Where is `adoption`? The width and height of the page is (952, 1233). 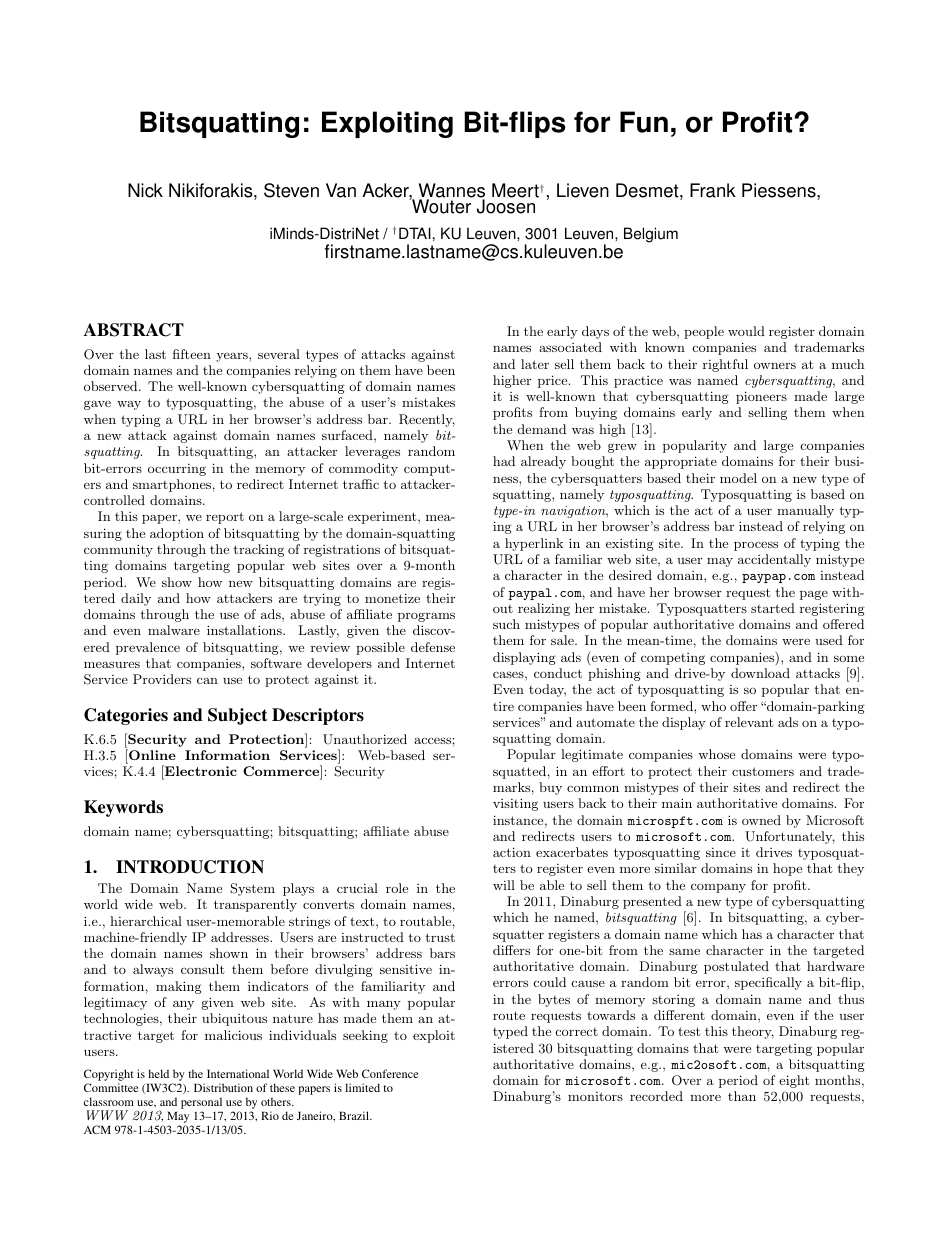
adoption is located at coordinates (177, 534).
